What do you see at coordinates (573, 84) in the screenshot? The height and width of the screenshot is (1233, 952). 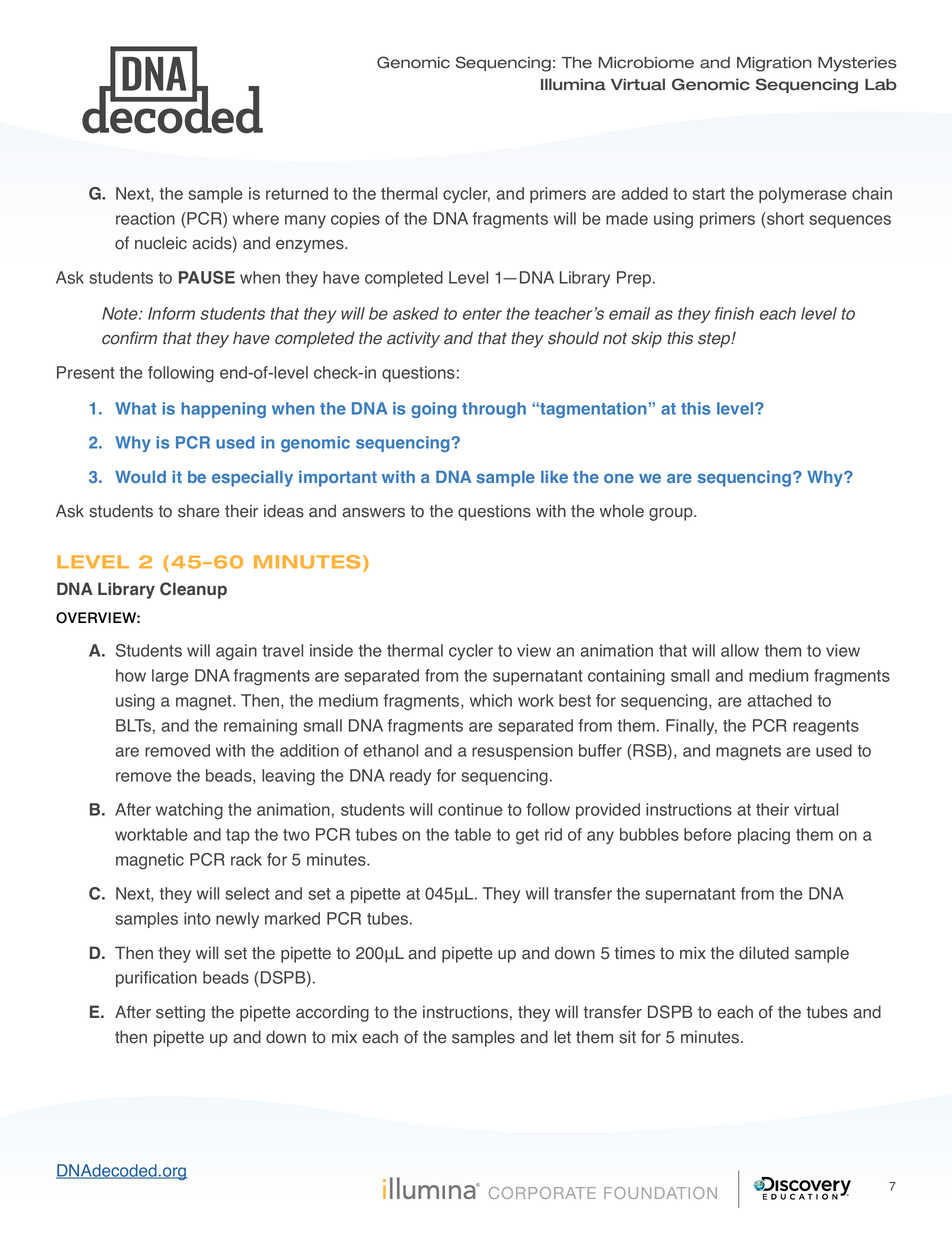 I see `Illumina` at bounding box center [573, 84].
